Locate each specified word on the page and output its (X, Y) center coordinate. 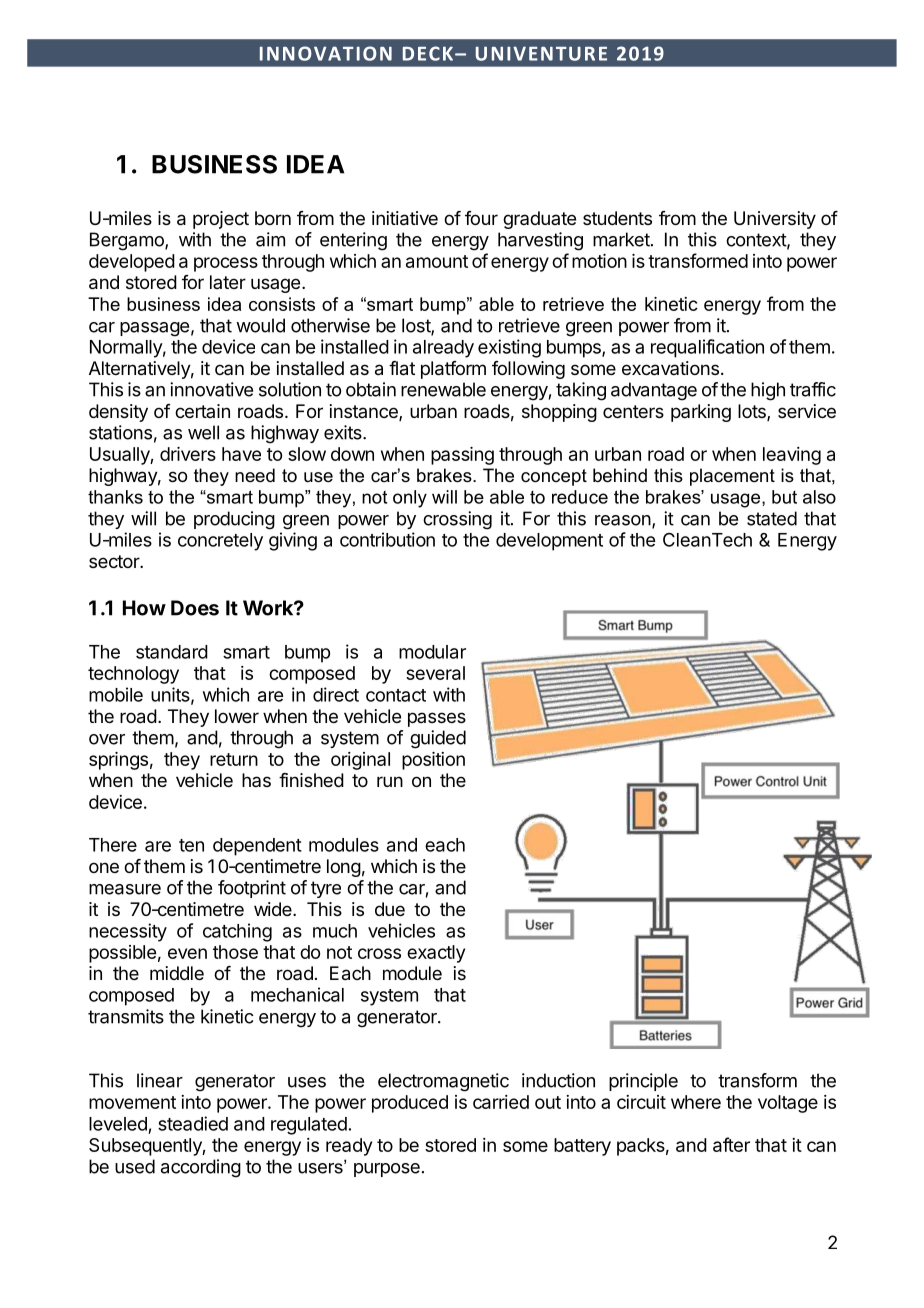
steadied (193, 1123)
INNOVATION (326, 53)
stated (772, 518)
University (775, 220)
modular (432, 652)
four (481, 218)
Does (195, 608)
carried (501, 1102)
